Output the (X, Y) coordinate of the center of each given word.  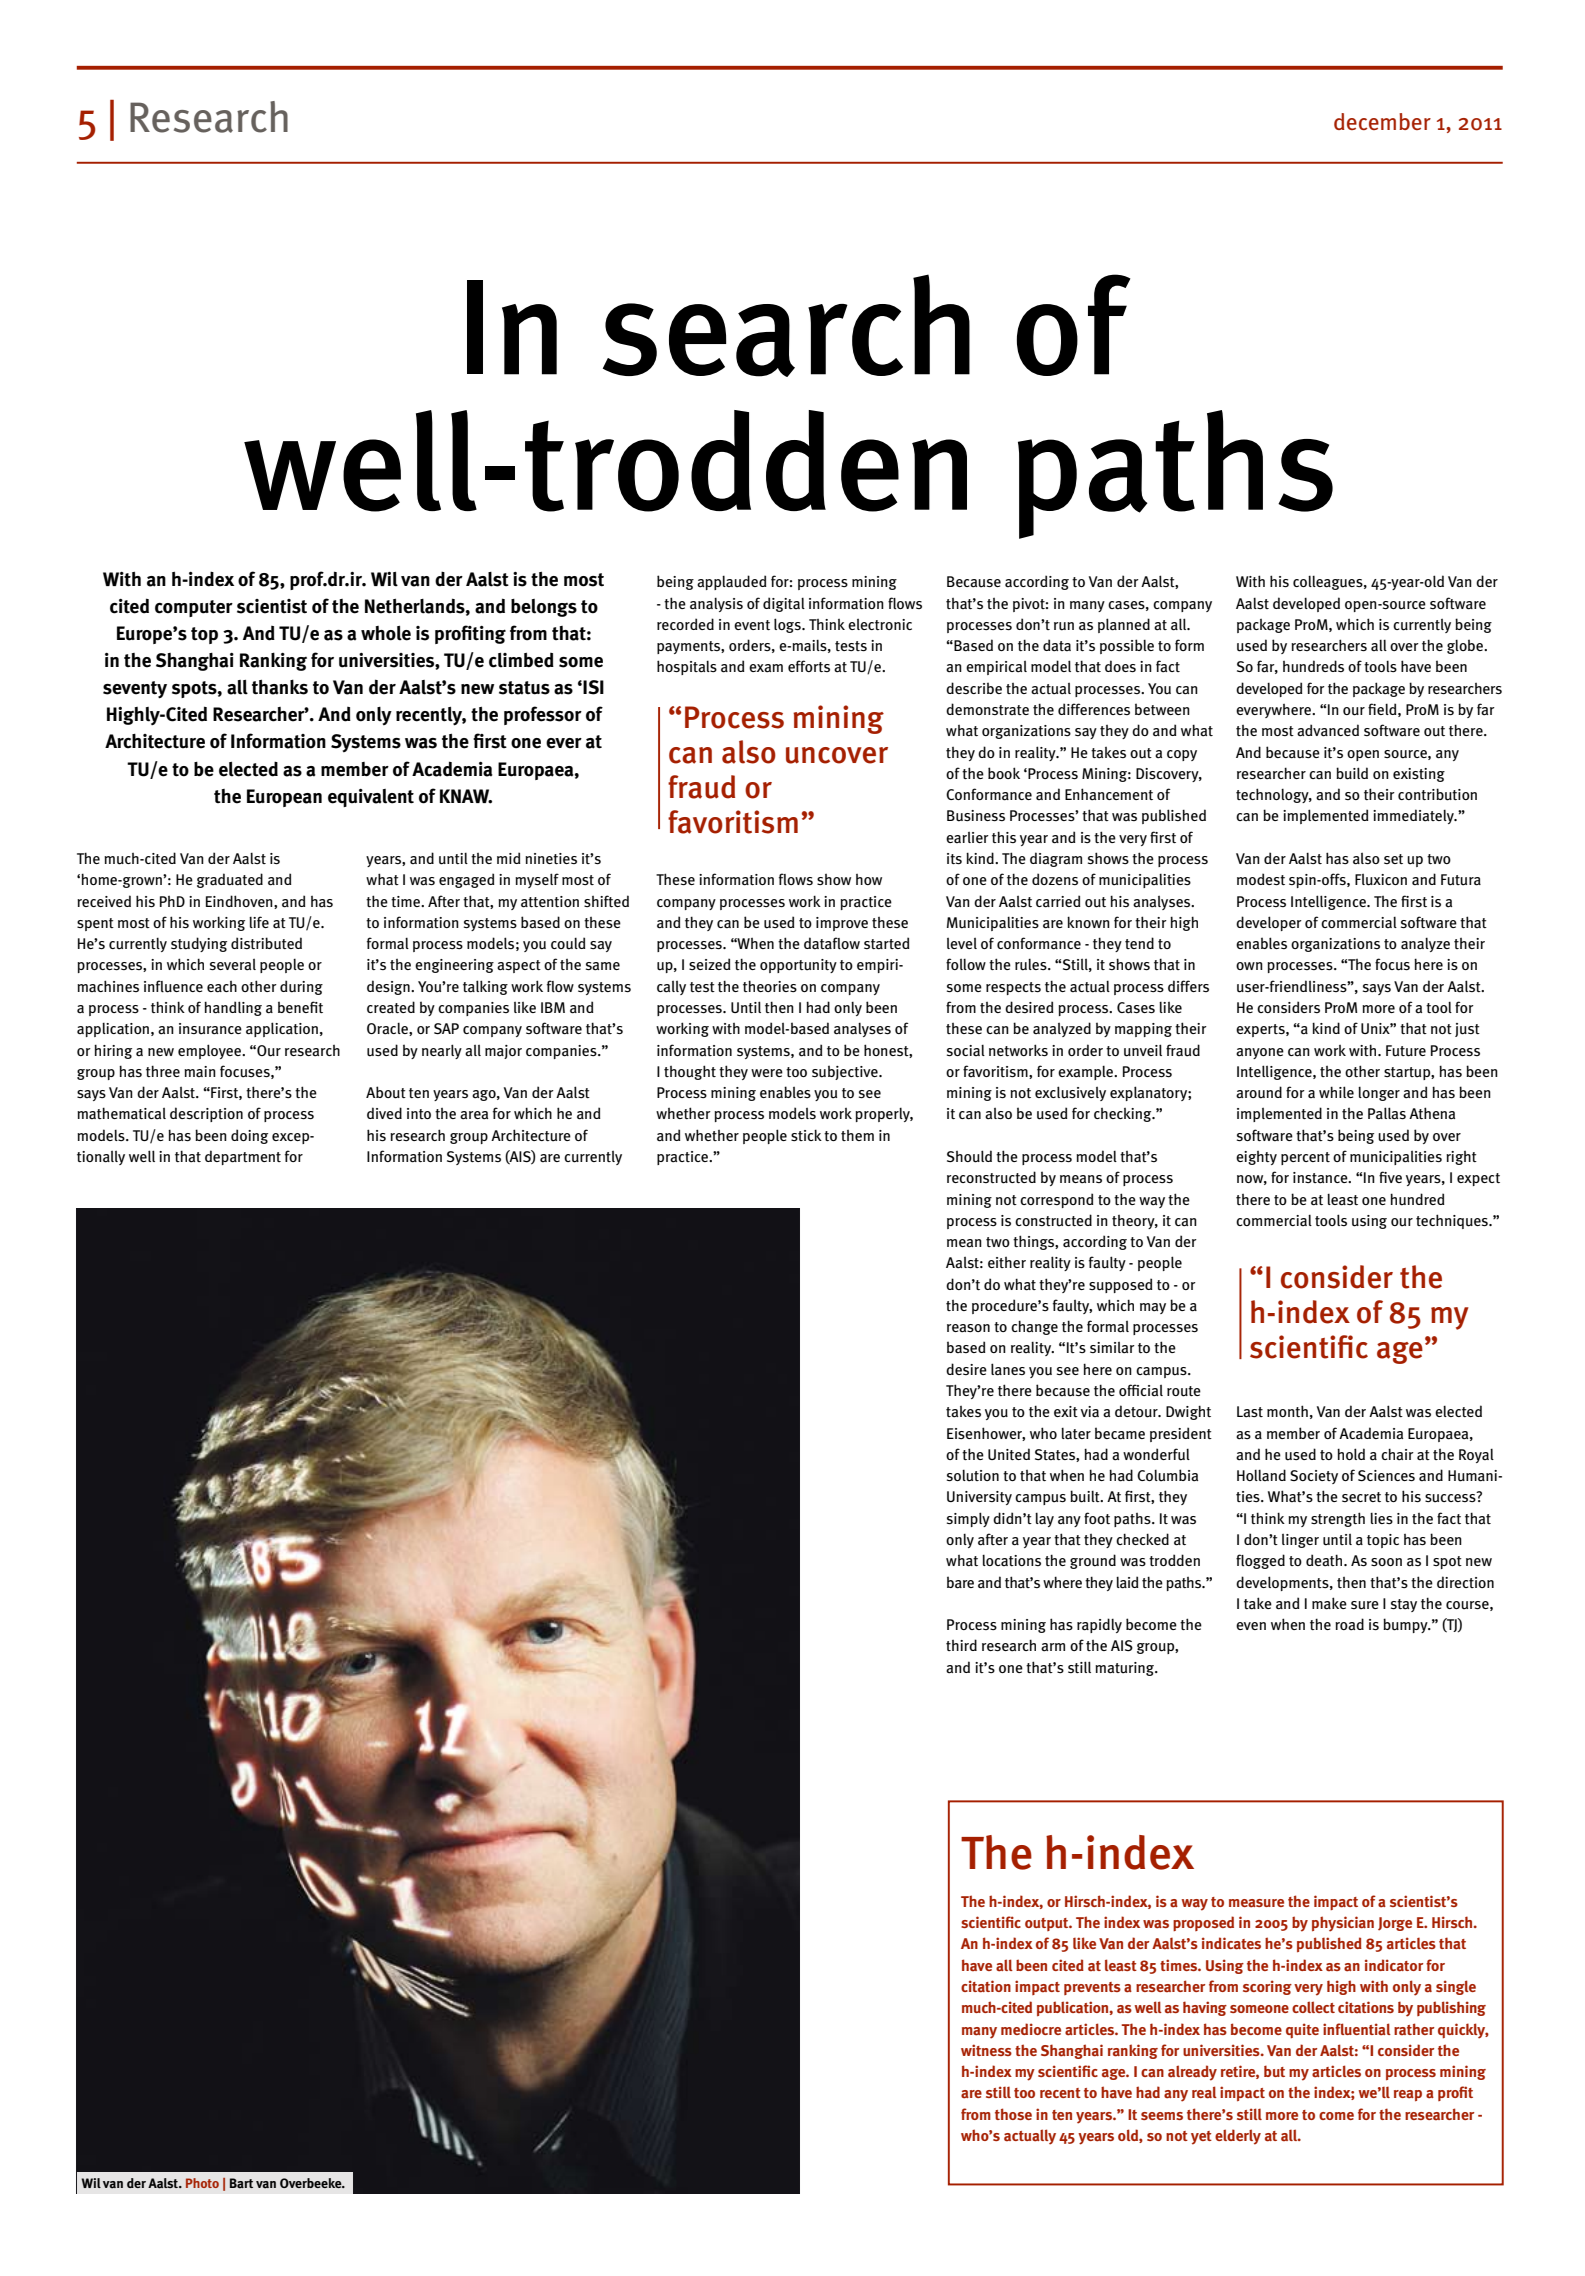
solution (973, 1475)
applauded (732, 582)
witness (986, 2050)
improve (842, 924)
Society (1314, 1477)
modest (1261, 879)
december (1382, 121)
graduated (230, 880)
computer (194, 608)
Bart (241, 2183)
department (243, 1157)
